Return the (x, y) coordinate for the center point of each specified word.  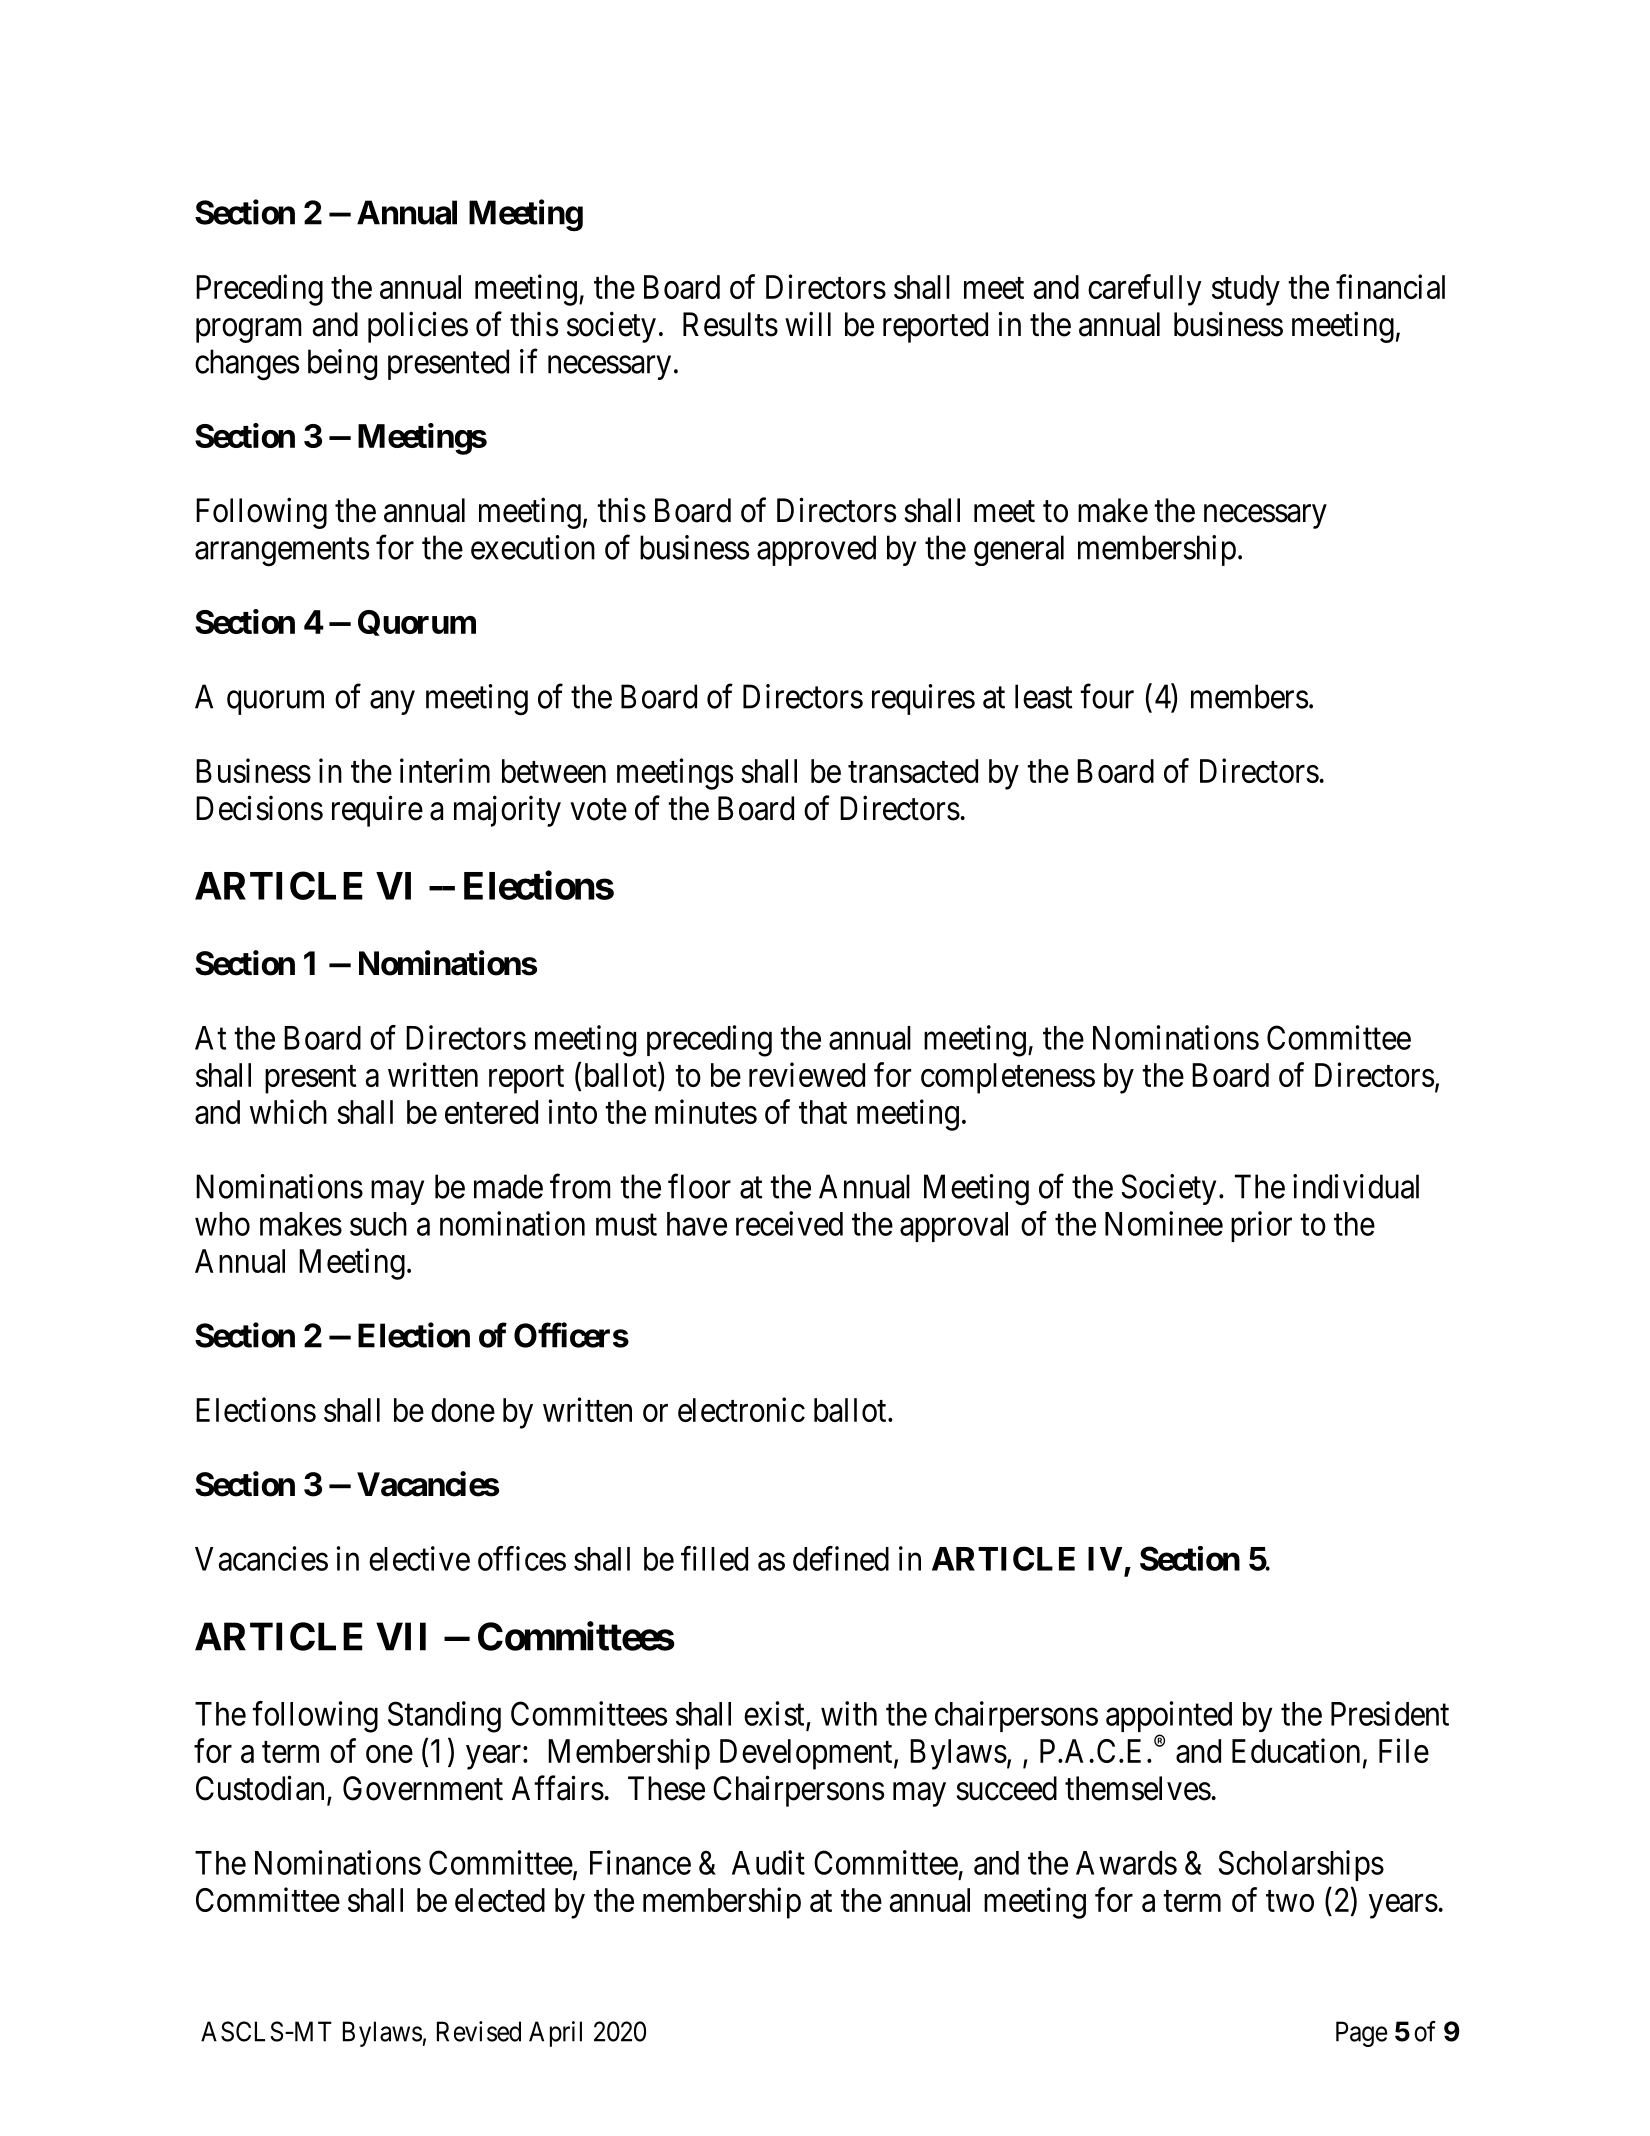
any (392, 703)
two (1290, 1901)
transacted (913, 771)
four (1107, 696)
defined (841, 1558)
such (378, 1224)
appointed (1169, 1718)
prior (1261, 1226)
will (808, 323)
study (1246, 290)
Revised (479, 2031)
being (342, 365)
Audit (768, 1862)
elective (419, 1558)
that (823, 1112)
